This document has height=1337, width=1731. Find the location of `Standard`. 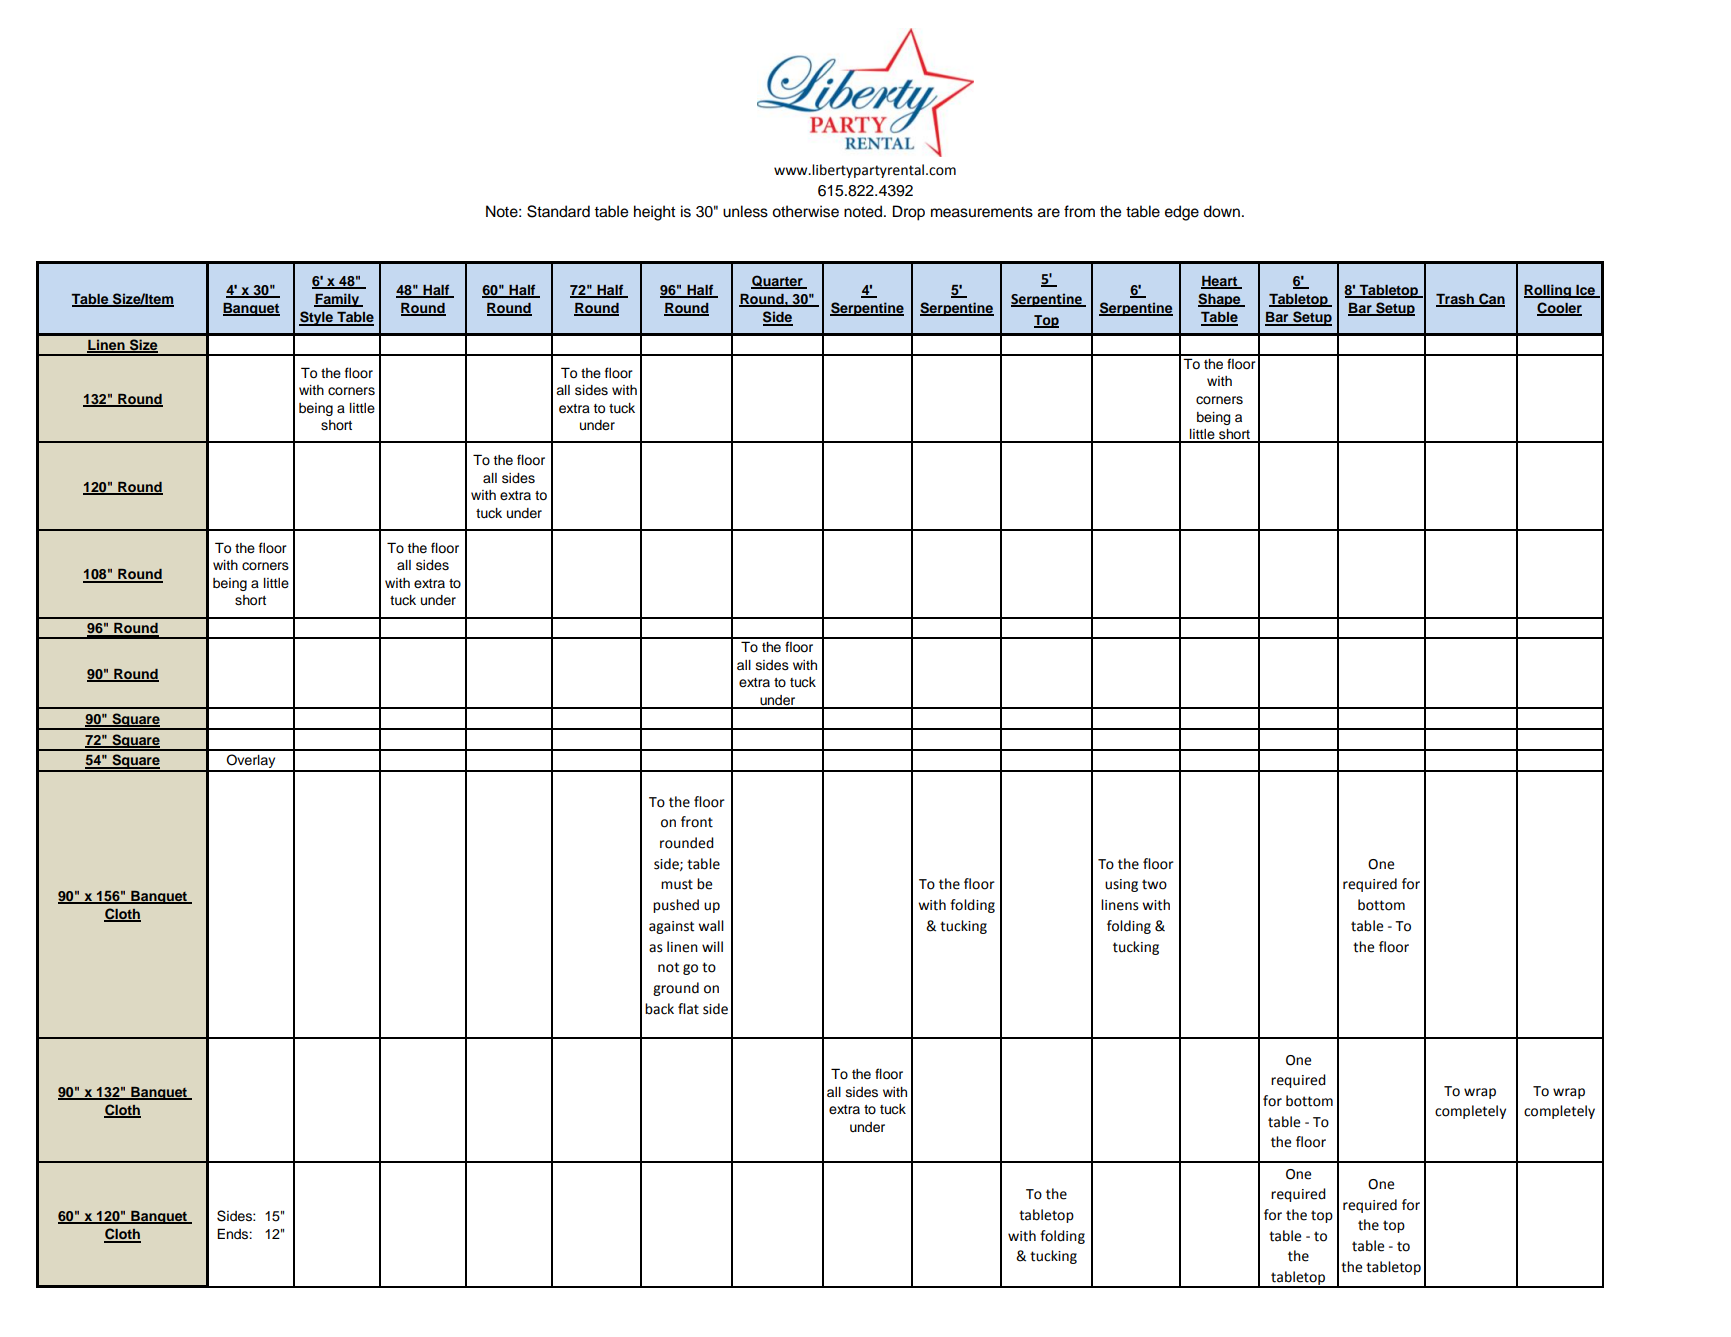

Standard is located at coordinates (558, 211).
